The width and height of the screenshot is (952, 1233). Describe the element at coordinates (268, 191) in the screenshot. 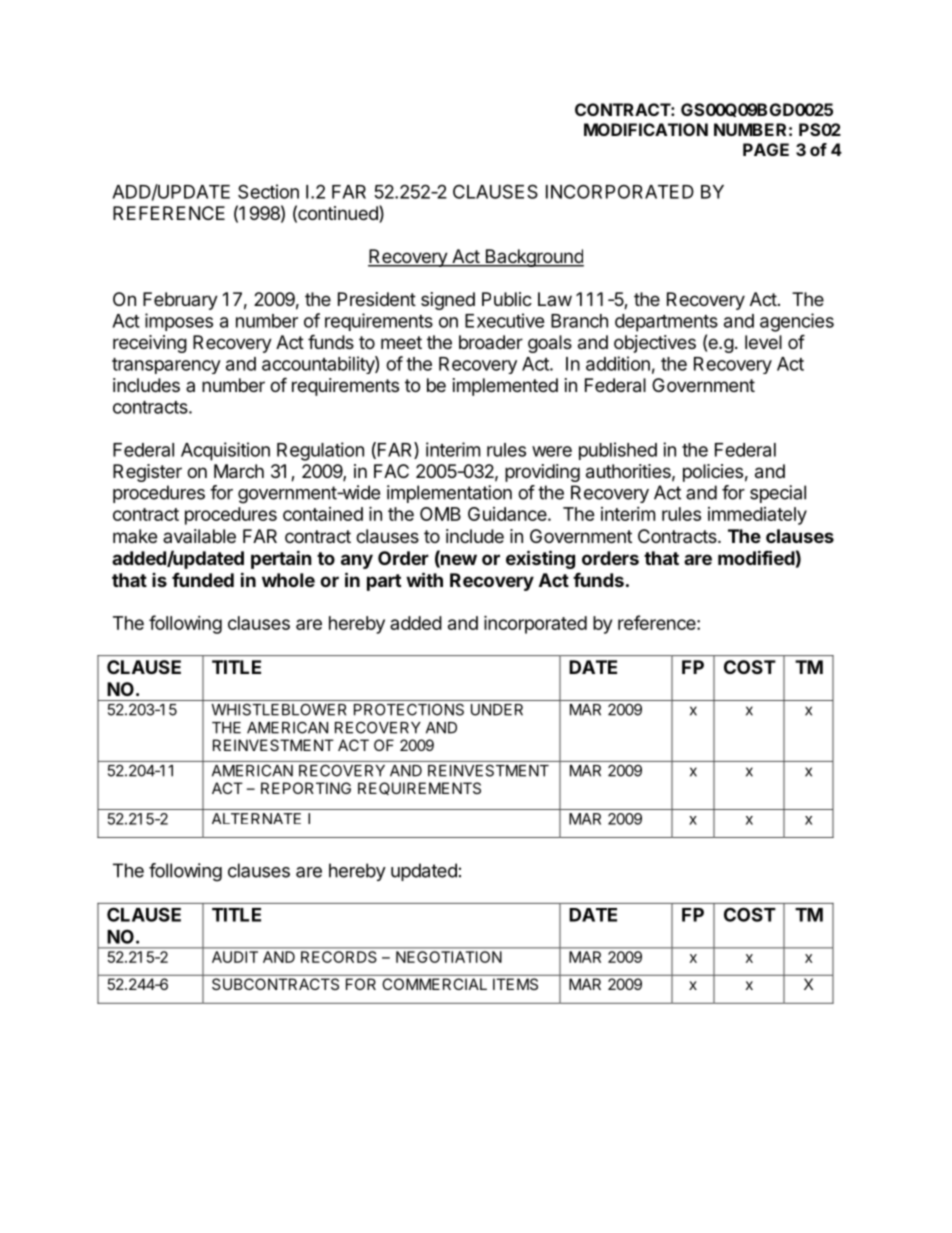

I see `Section` at that location.
